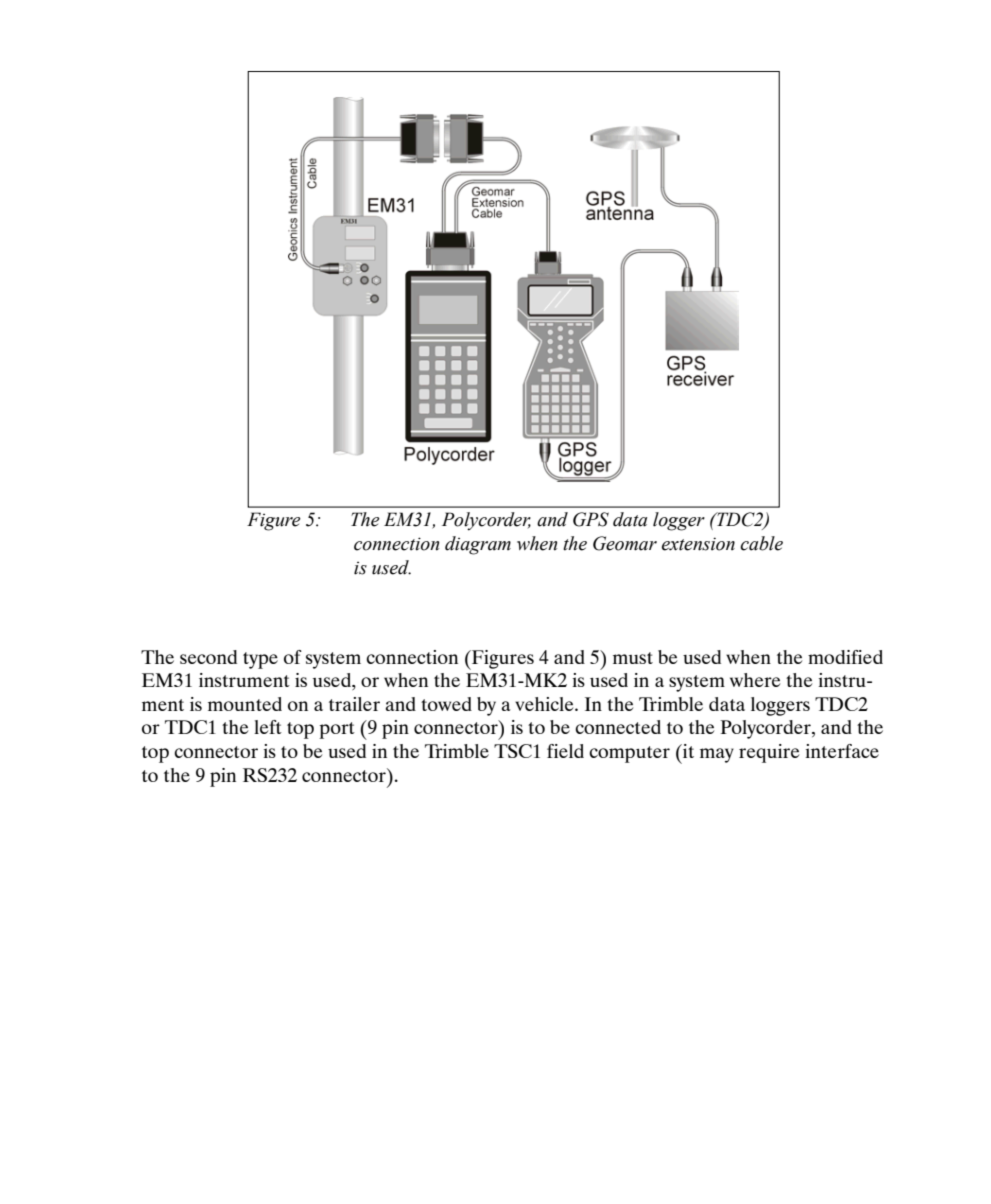 The width and height of the screenshot is (991, 1204). What do you see at coordinates (591, 519) in the screenshot?
I see `GPS` at bounding box center [591, 519].
